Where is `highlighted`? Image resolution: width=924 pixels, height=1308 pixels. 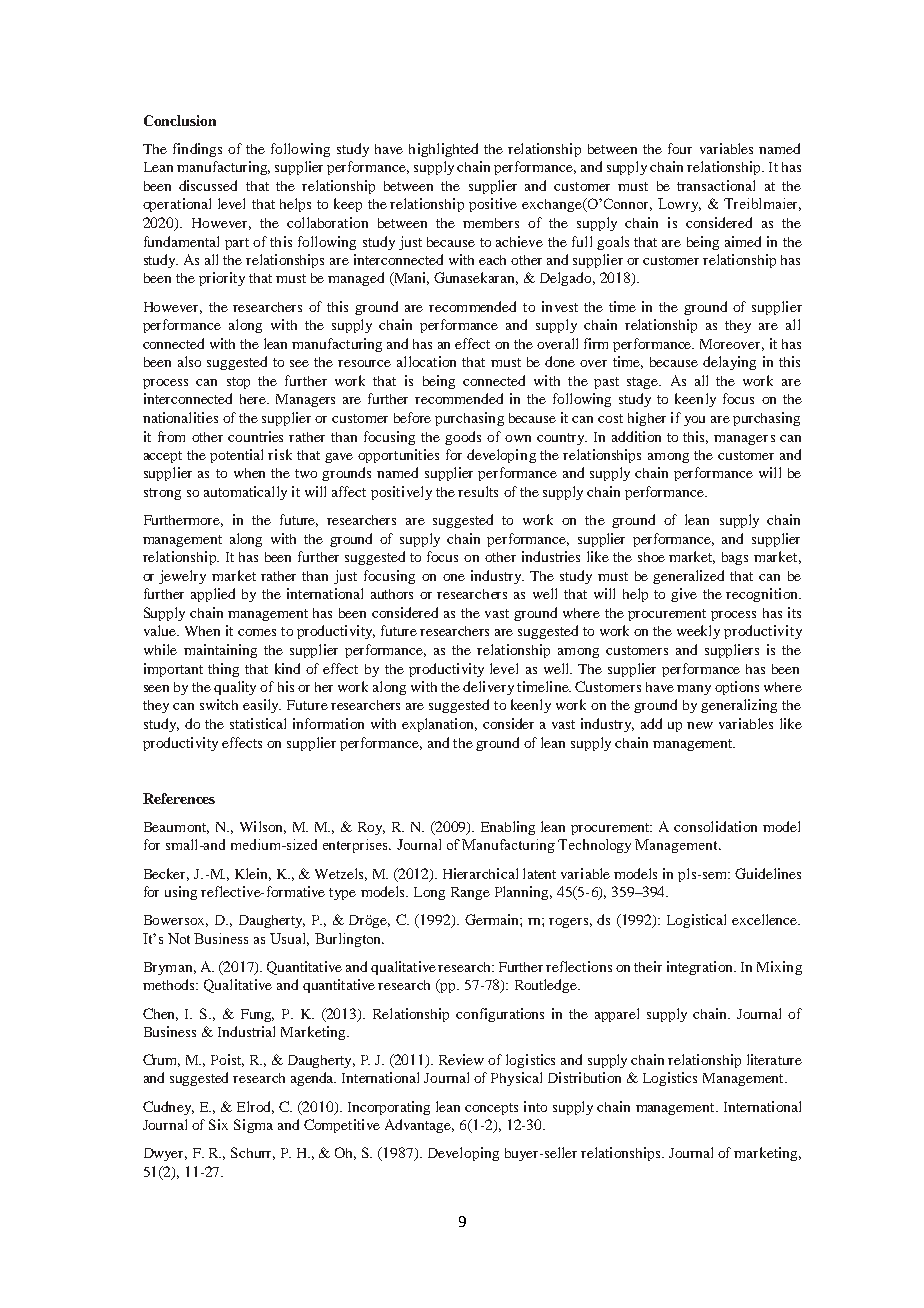 highlighted is located at coordinates (443, 150).
